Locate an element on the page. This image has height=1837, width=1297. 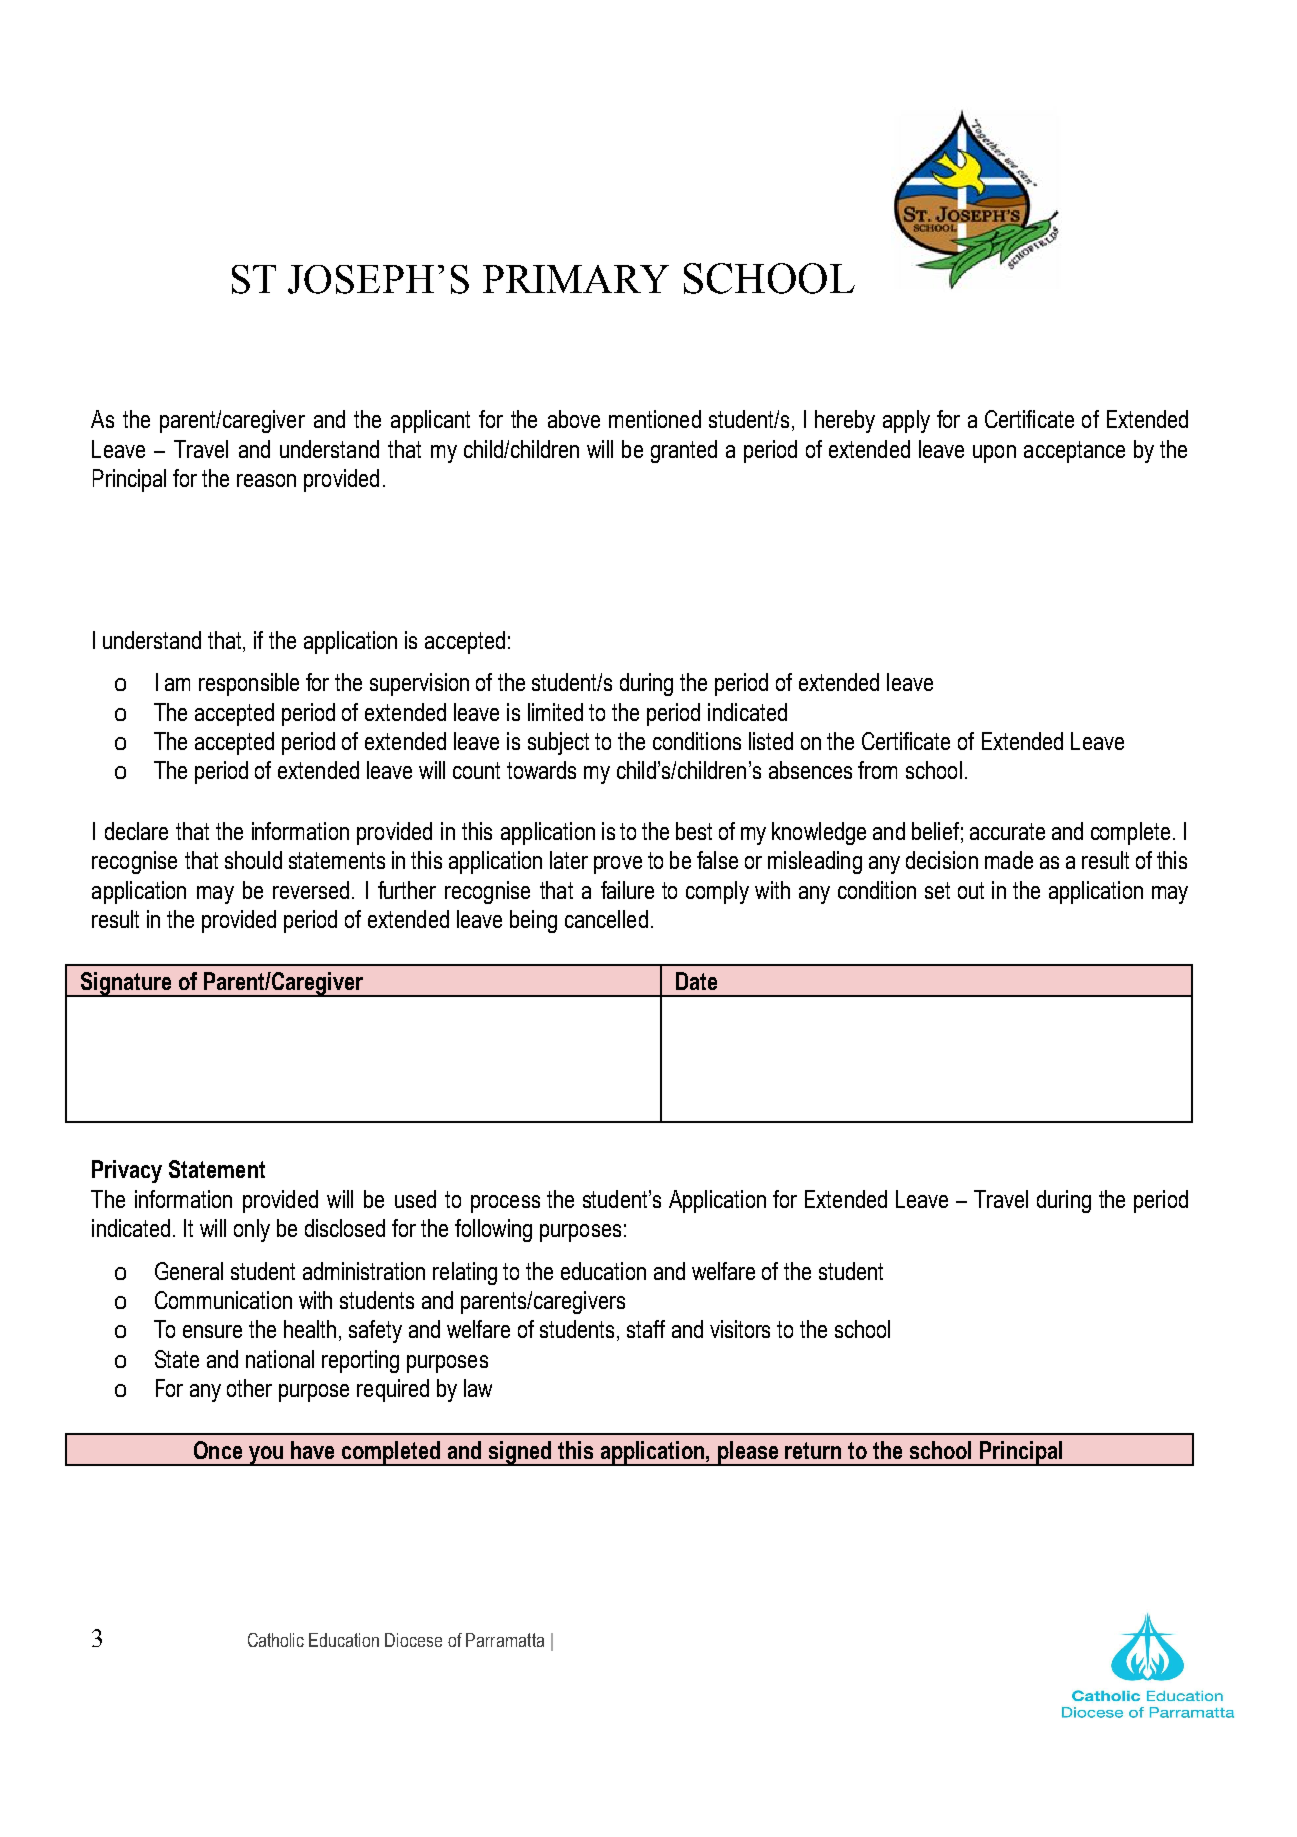
Diocese is located at coordinates (413, 1640).
